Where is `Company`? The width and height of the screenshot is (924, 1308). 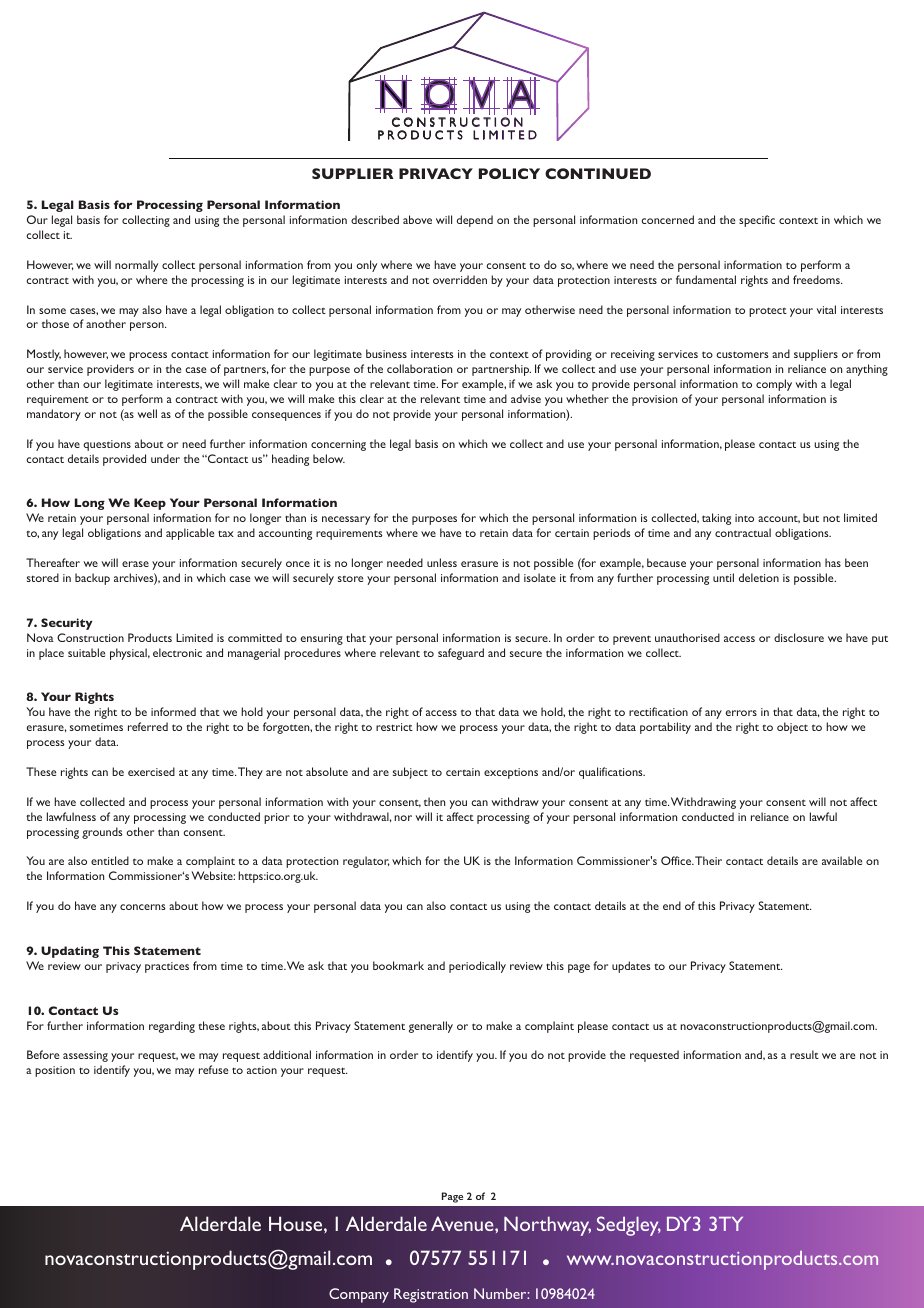 Company is located at coordinates (359, 1295).
